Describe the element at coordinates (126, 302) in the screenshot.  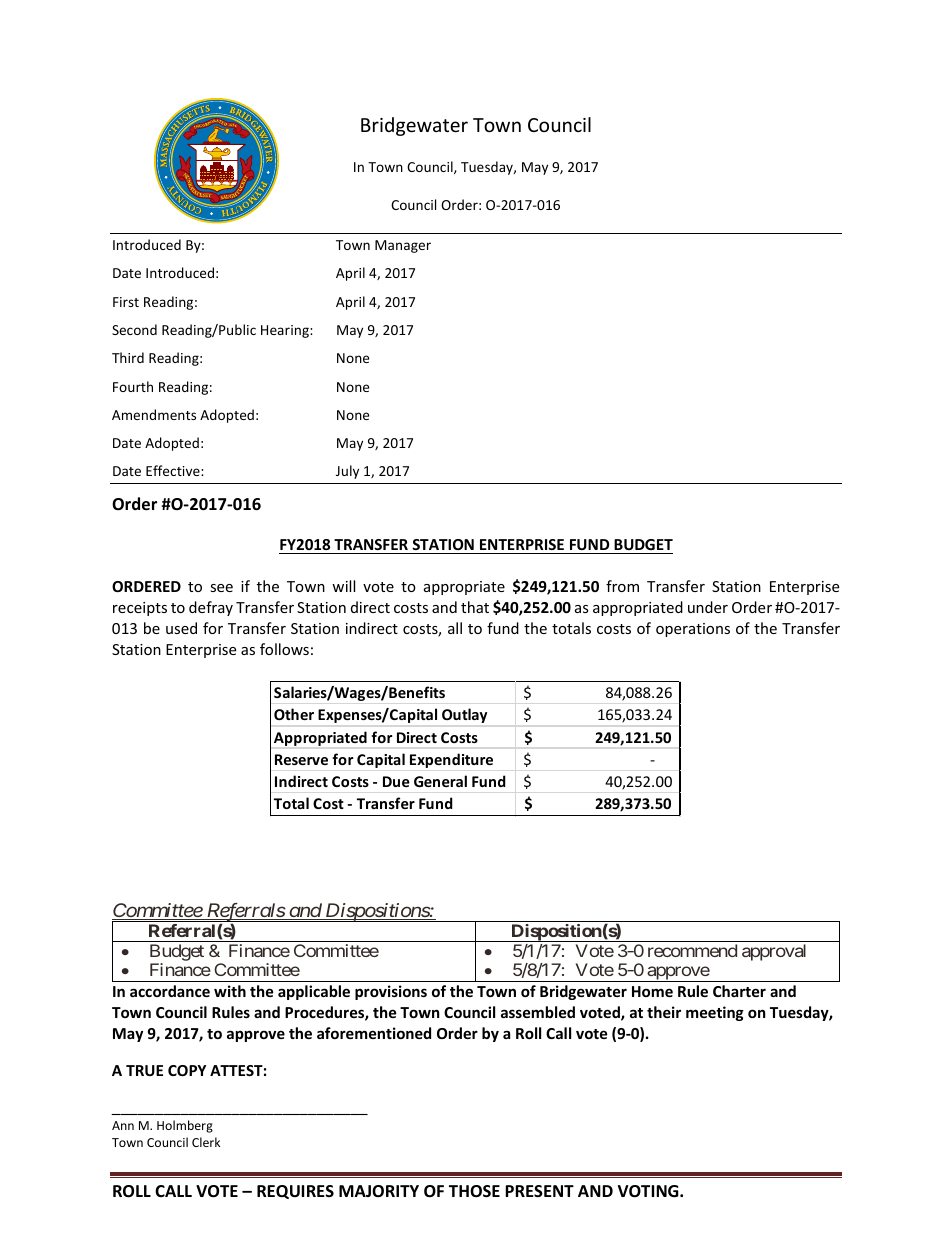
I see `First` at that location.
